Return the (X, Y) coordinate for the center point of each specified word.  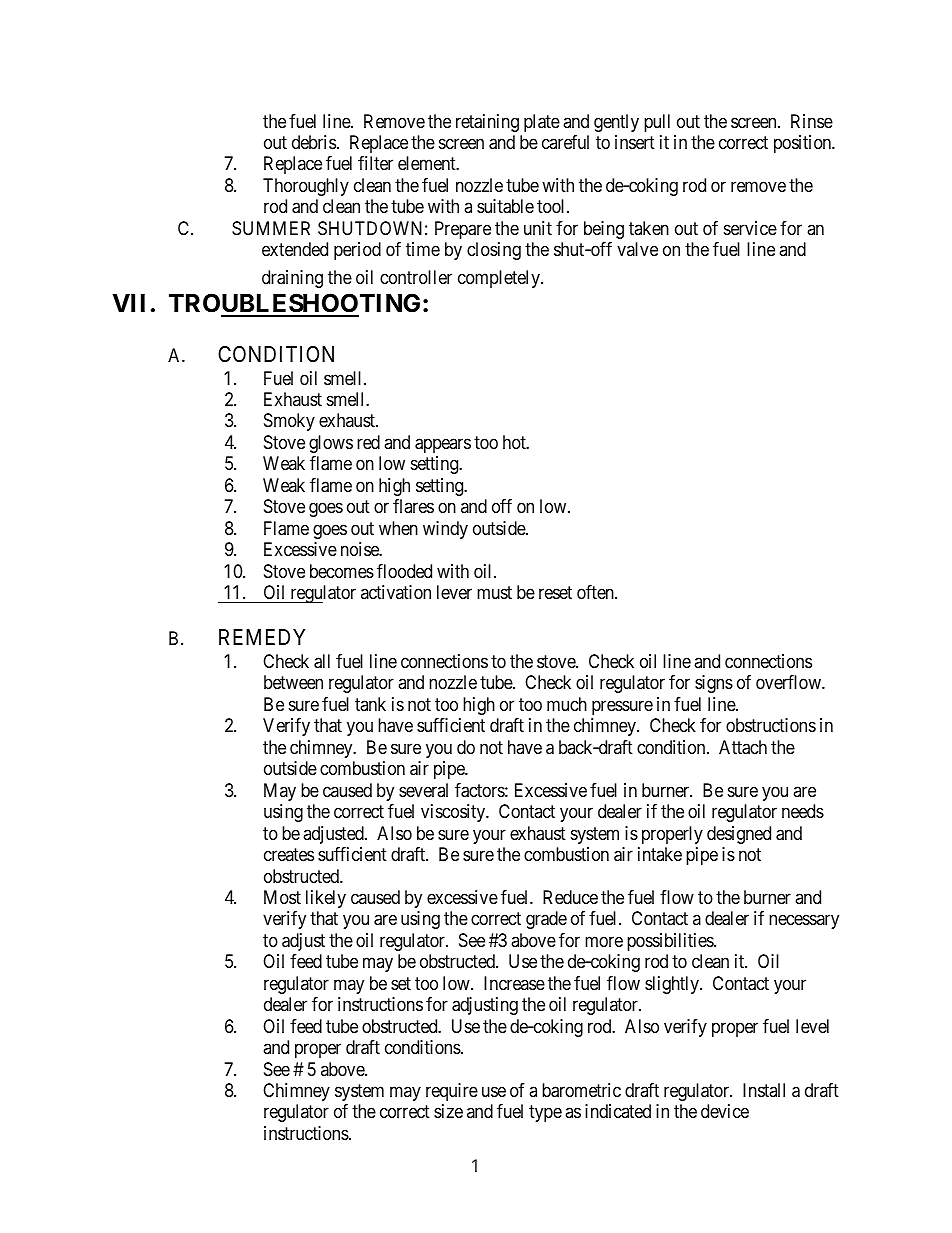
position (804, 144)
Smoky (289, 422)
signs (714, 684)
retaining (487, 123)
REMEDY (262, 637)
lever (454, 592)
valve (637, 249)
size (448, 1111)
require (452, 1092)
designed (739, 835)
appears (443, 445)
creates (289, 854)
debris (314, 142)
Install (764, 1090)
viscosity (454, 813)
